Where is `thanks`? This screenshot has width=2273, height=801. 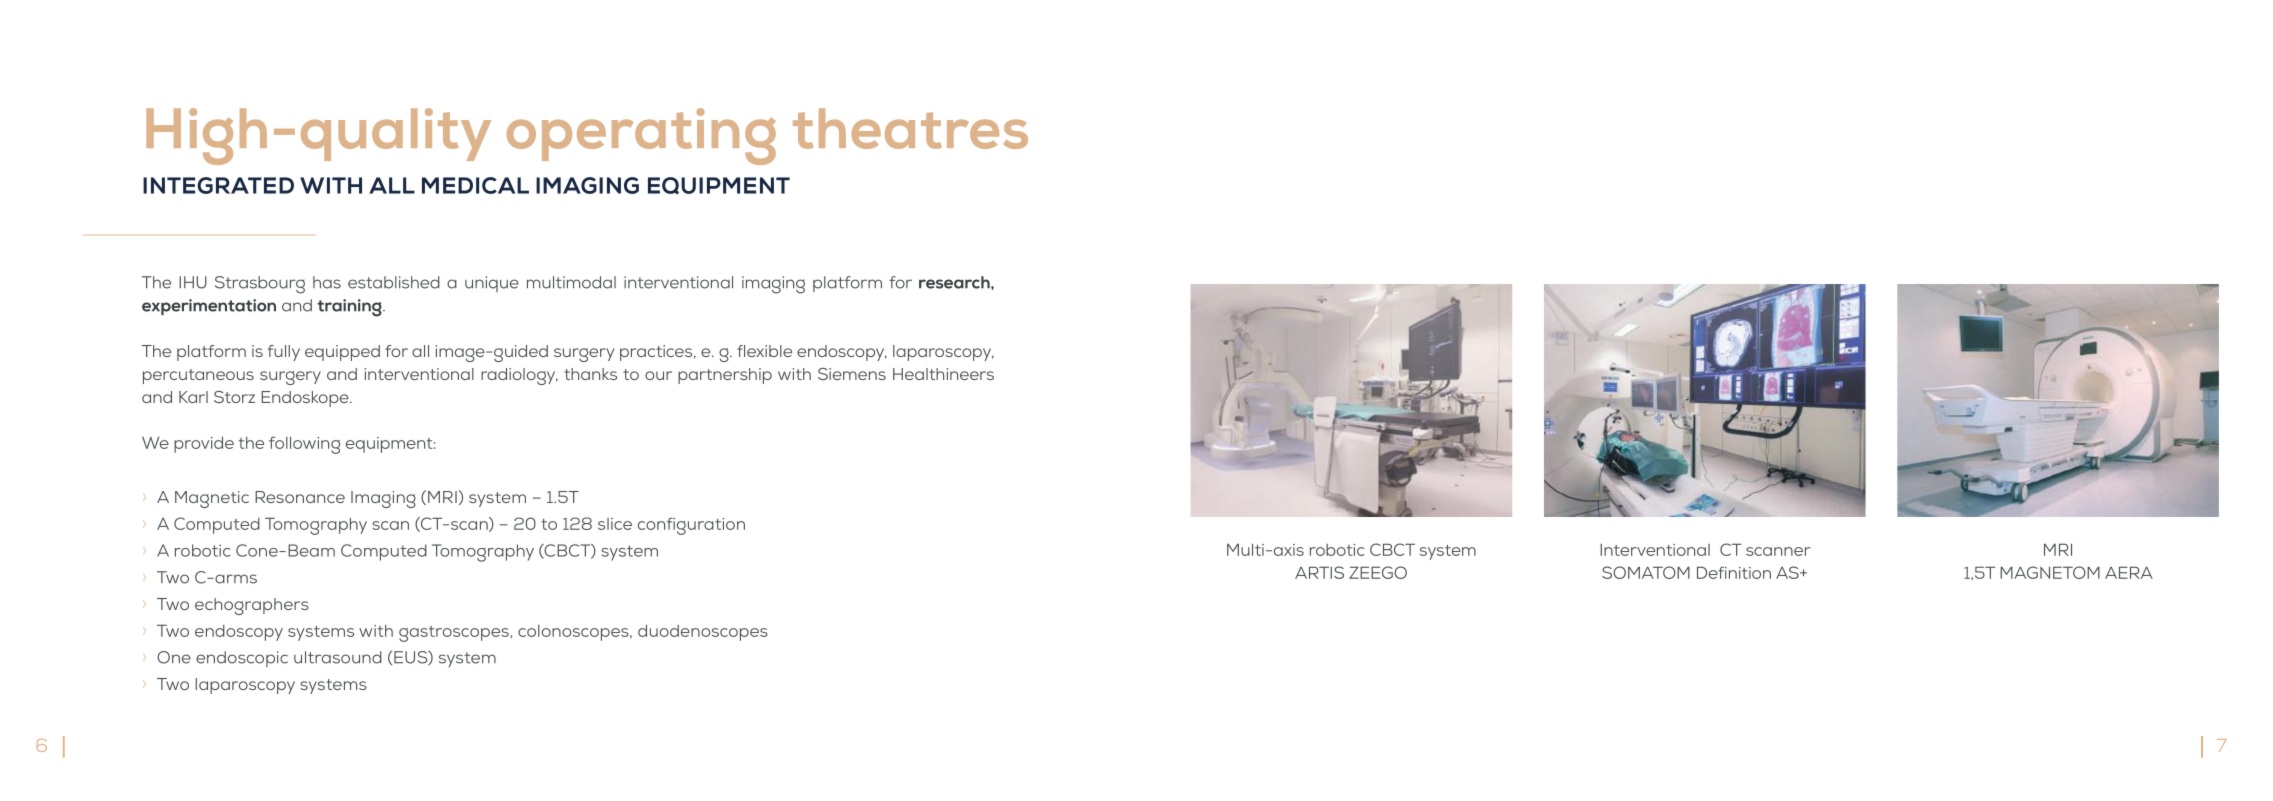
thanks is located at coordinates (590, 374).
